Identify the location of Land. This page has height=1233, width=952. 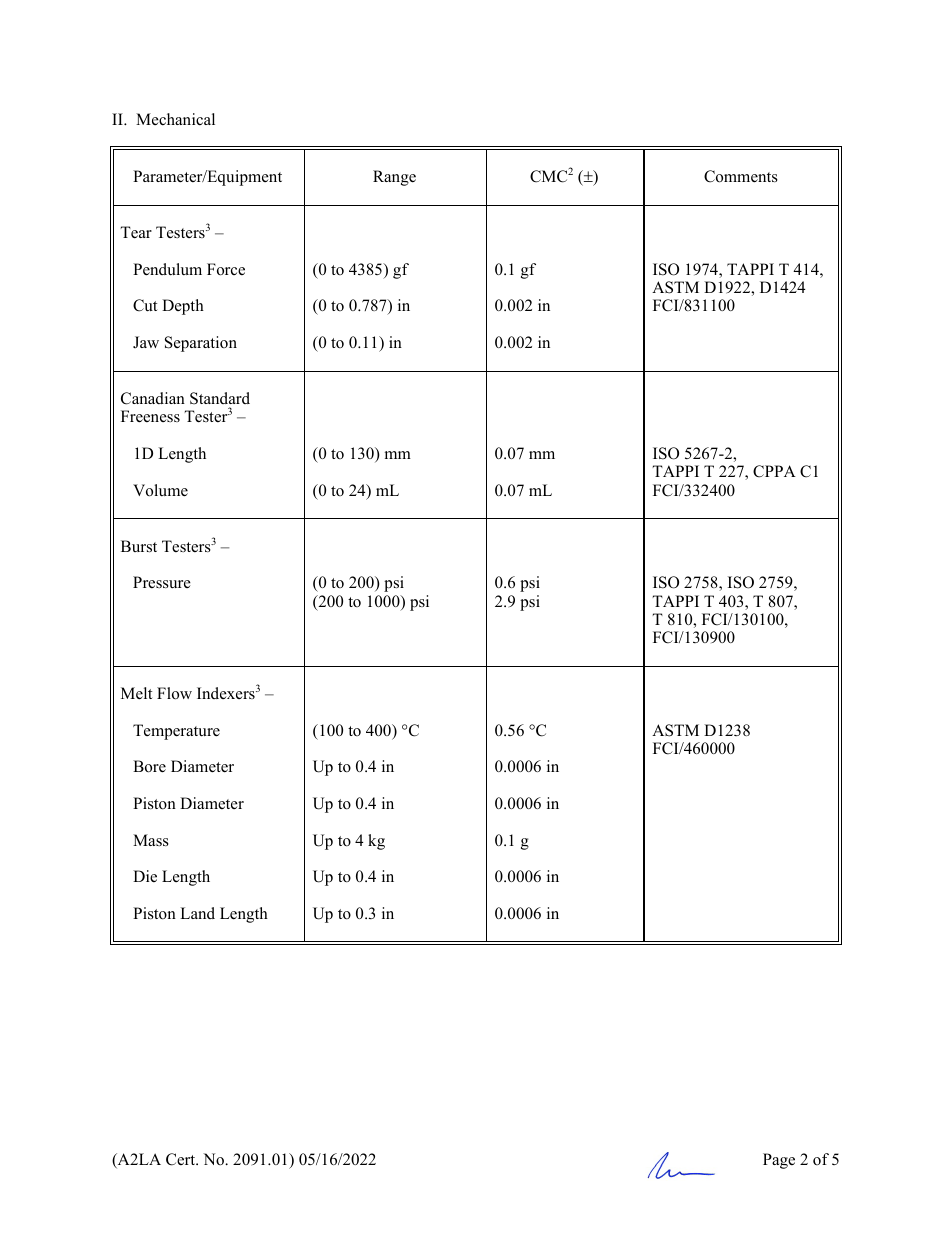
(197, 913).
